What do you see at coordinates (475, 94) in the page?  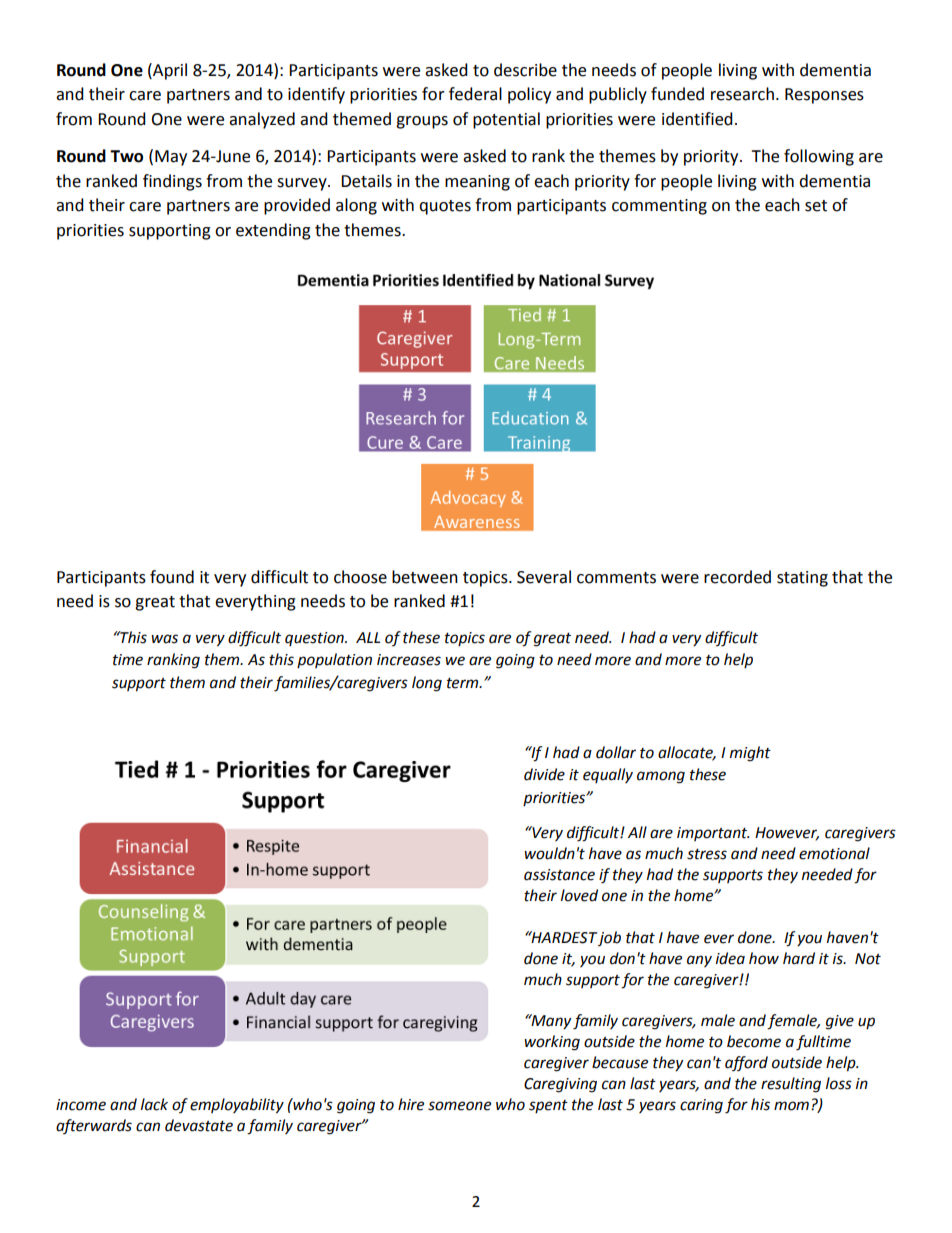 I see `federal` at bounding box center [475, 94].
